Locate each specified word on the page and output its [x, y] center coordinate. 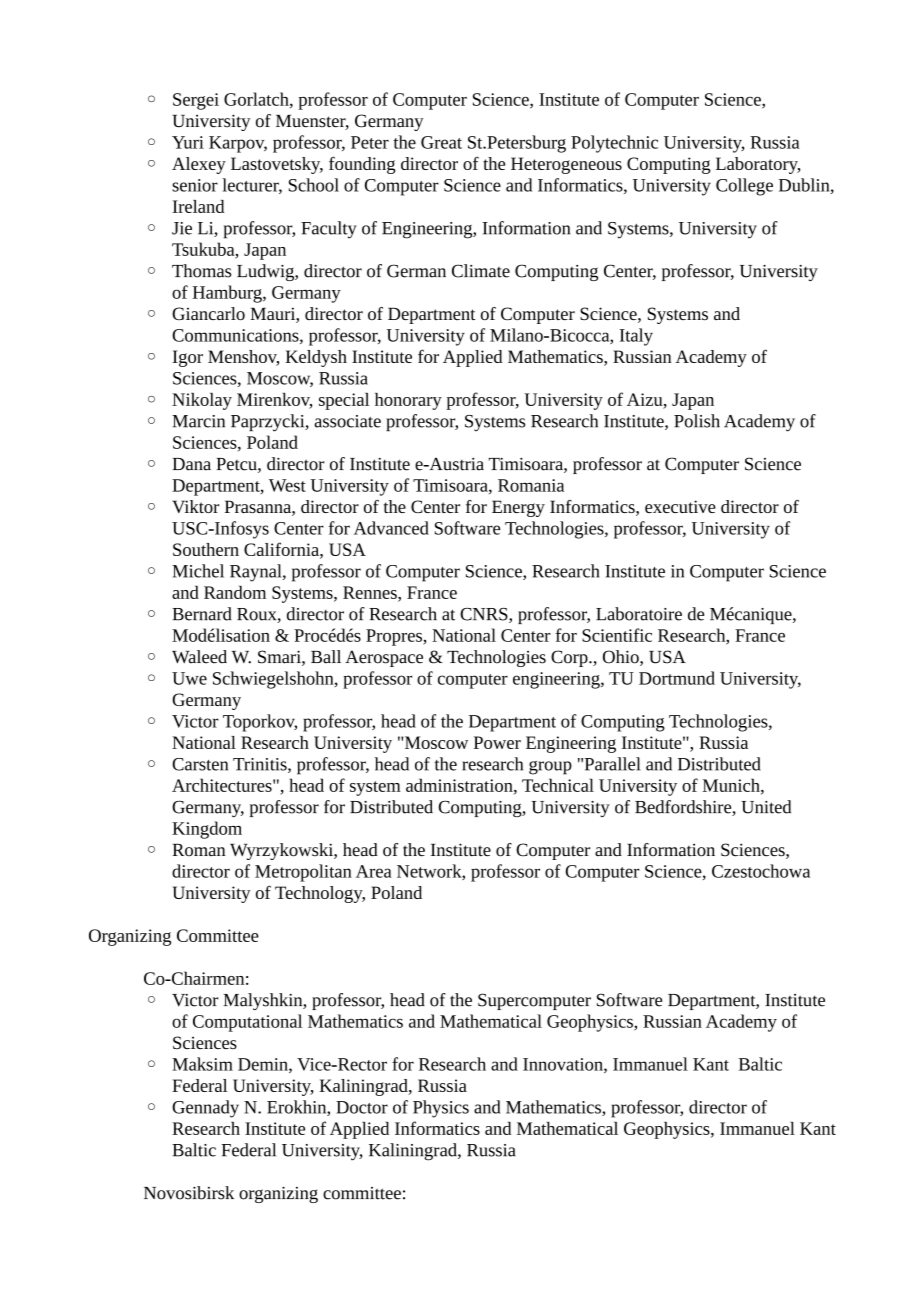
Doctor [362, 1107]
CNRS [485, 615]
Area [374, 871]
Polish [697, 421]
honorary [408, 401]
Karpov [238, 144]
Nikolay [202, 401]
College [744, 187]
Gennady [205, 1109]
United [766, 807]
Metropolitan [303, 873]
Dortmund [677, 678]
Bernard [202, 614]
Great [441, 142]
